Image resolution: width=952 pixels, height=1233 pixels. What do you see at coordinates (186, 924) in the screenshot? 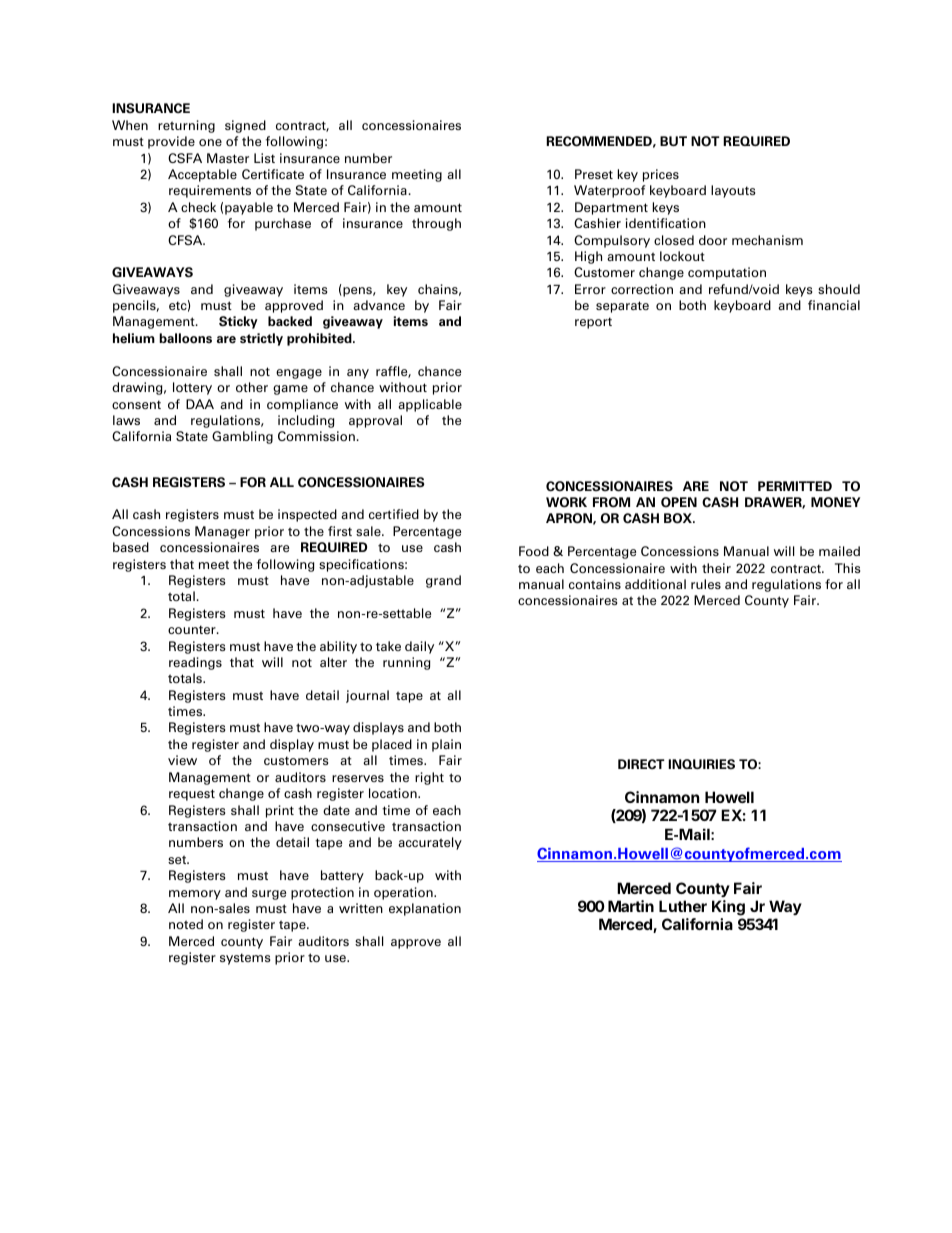
I see `noted` at bounding box center [186, 924].
